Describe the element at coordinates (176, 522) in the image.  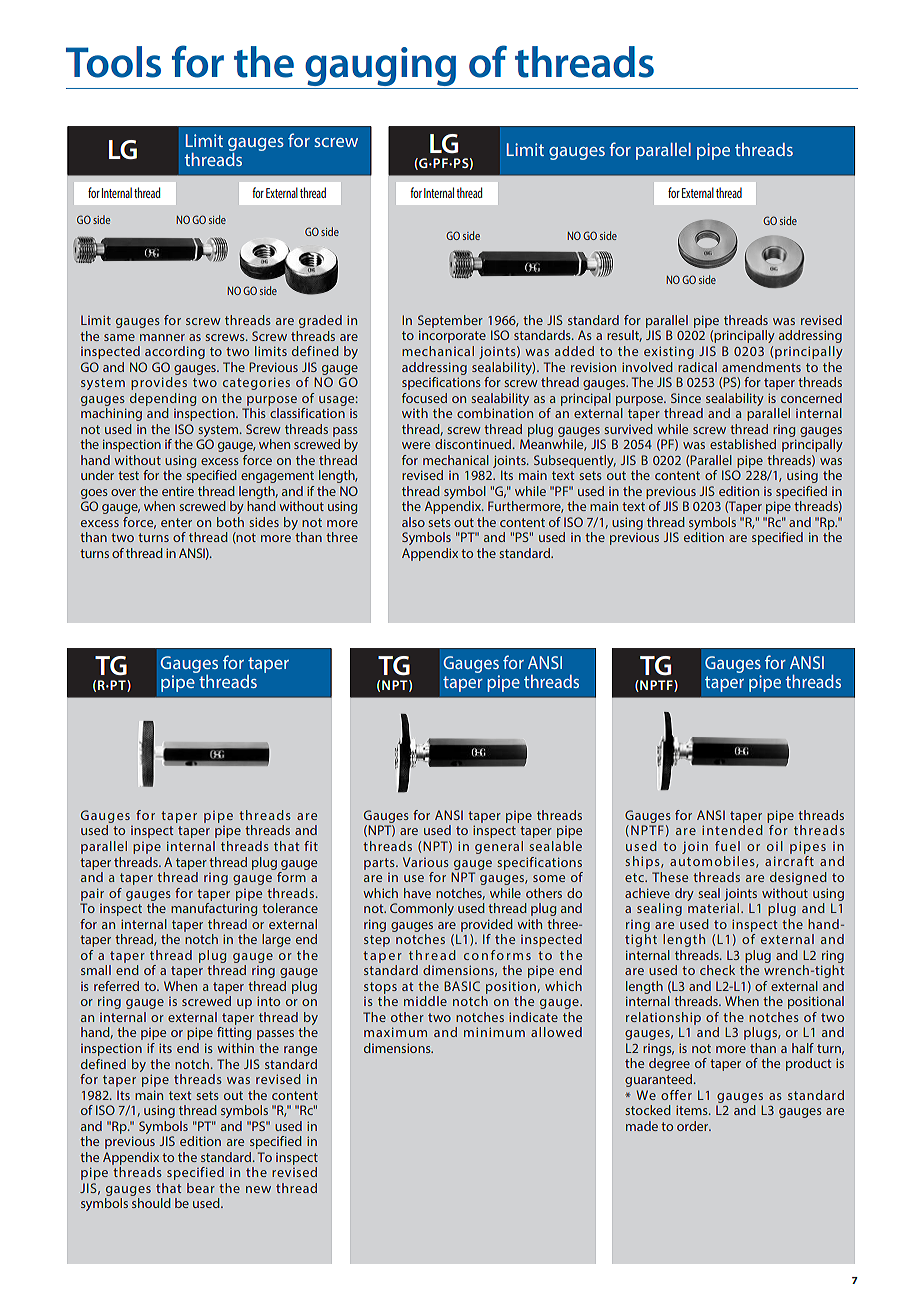
I see `enter` at that location.
